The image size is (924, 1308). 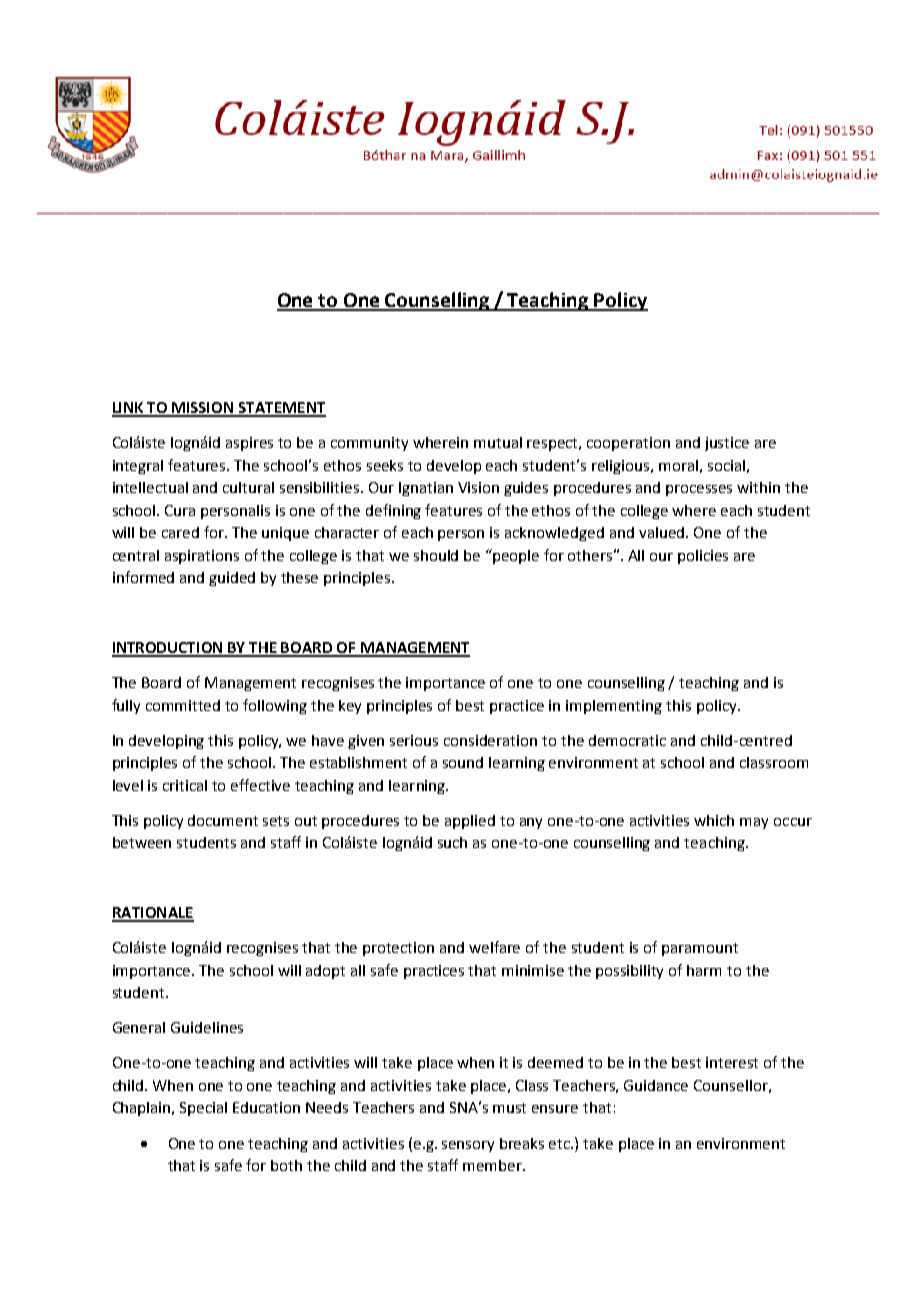 What do you see at coordinates (714, 820) in the screenshot?
I see `which` at bounding box center [714, 820].
